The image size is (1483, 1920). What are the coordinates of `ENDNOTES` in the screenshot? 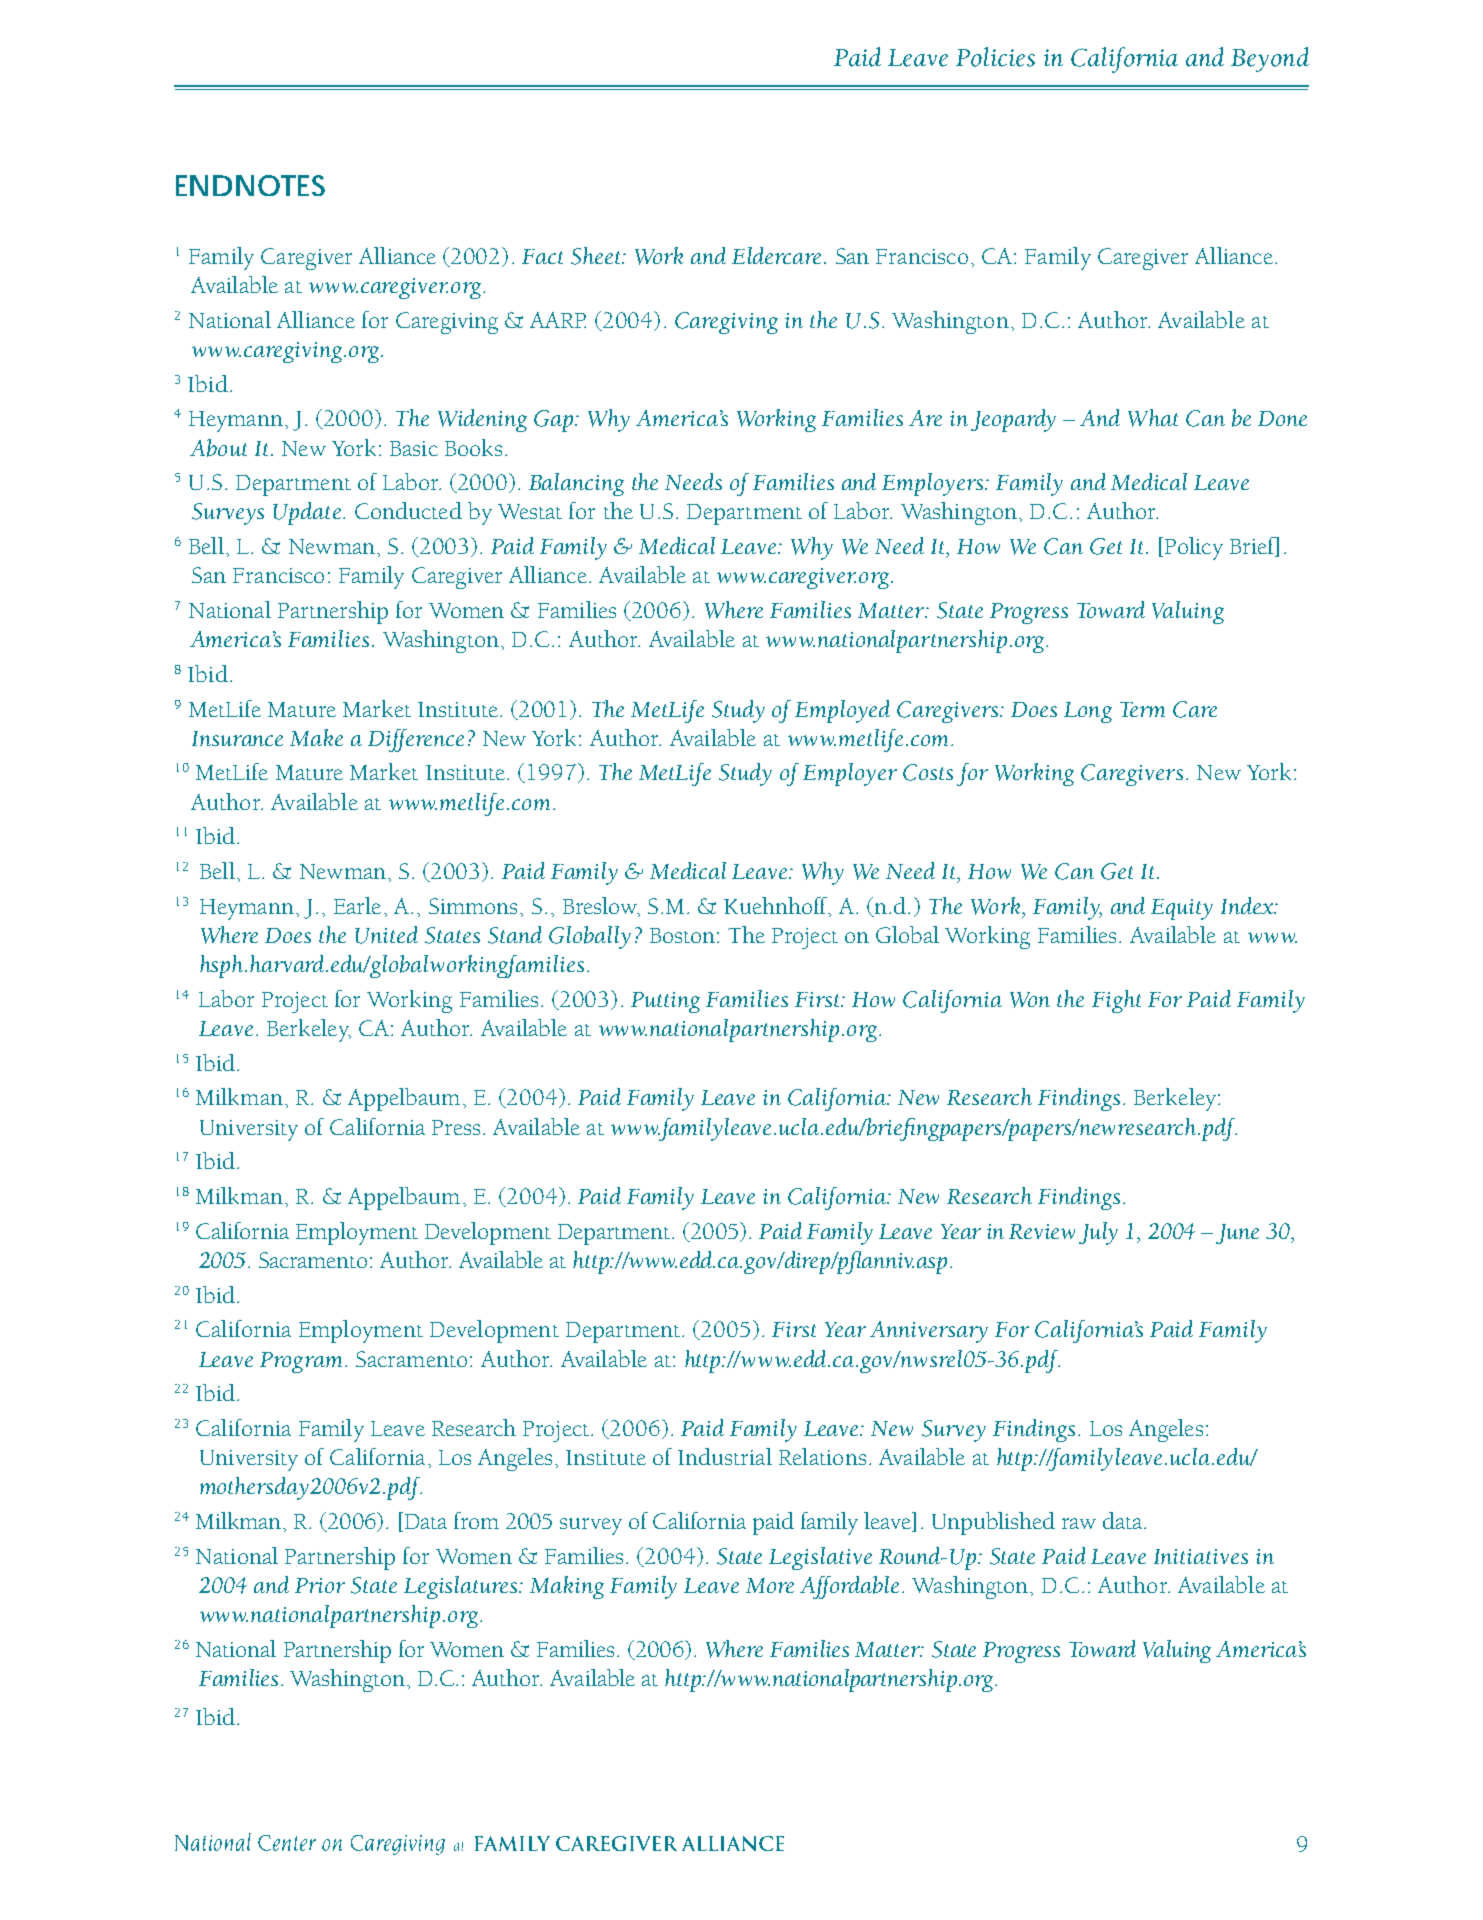 It's located at (250, 185).
